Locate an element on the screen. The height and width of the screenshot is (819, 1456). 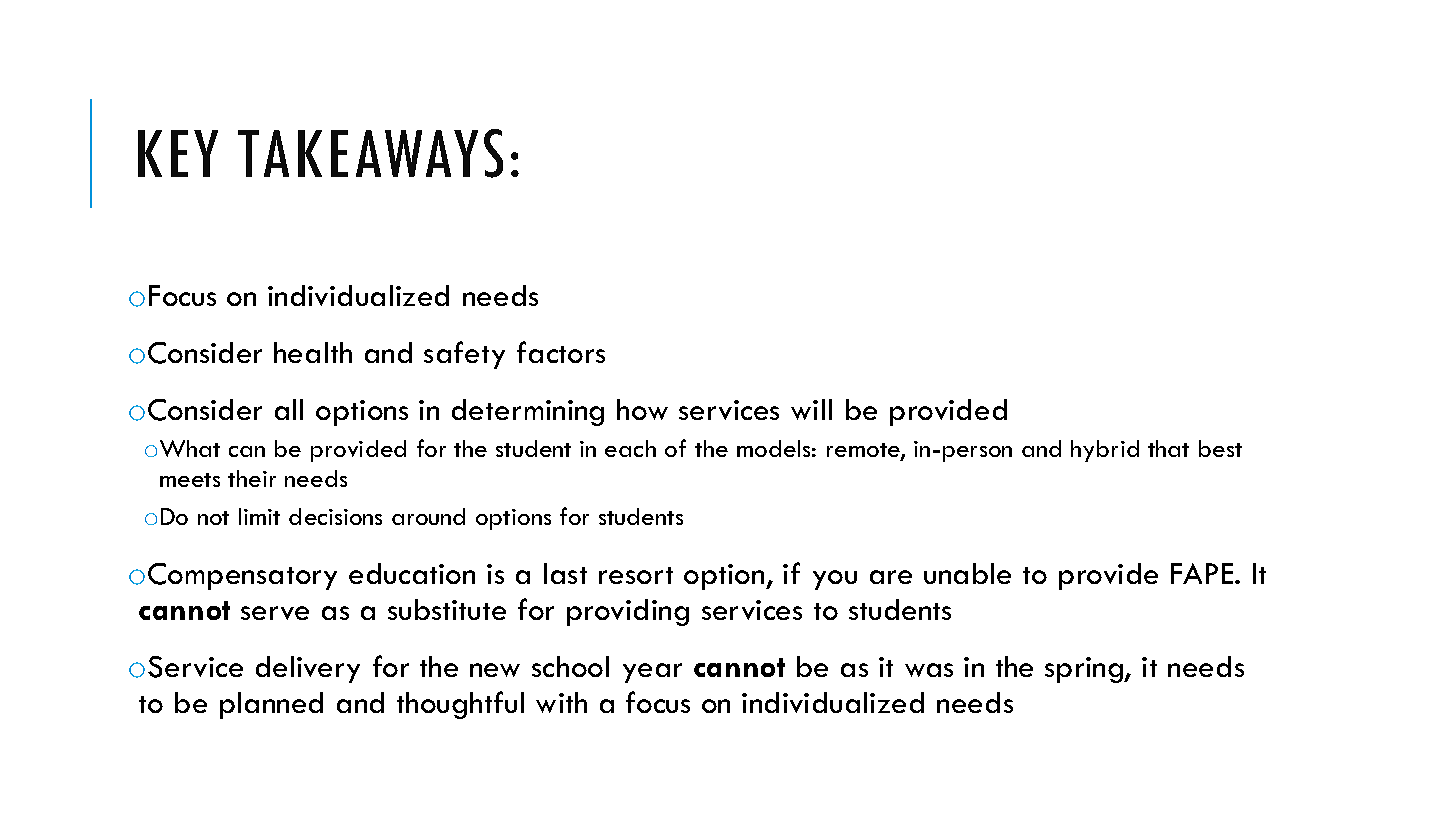
education is located at coordinates (412, 573).
